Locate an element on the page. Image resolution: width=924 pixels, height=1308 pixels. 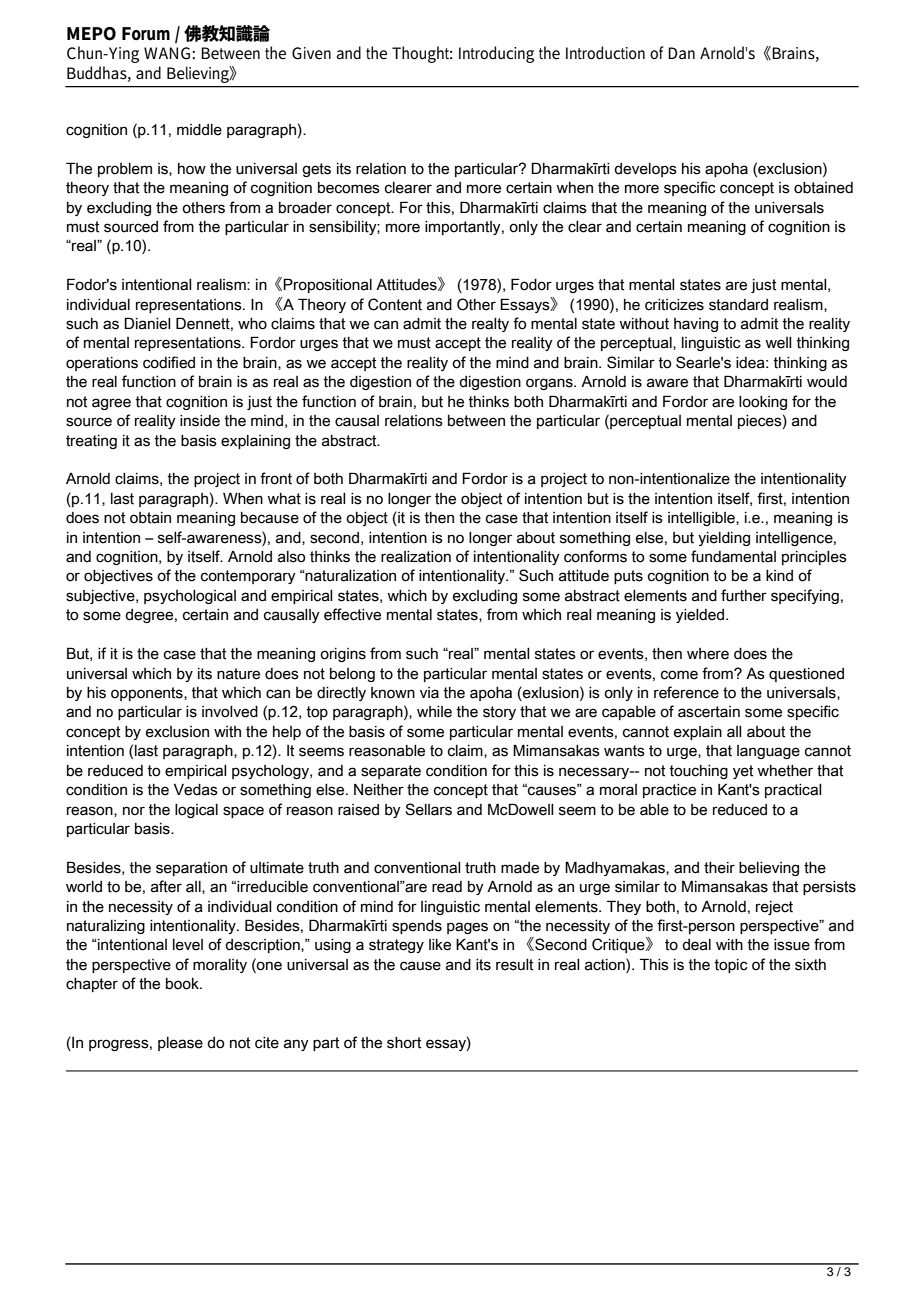
Dan is located at coordinates (681, 53).
